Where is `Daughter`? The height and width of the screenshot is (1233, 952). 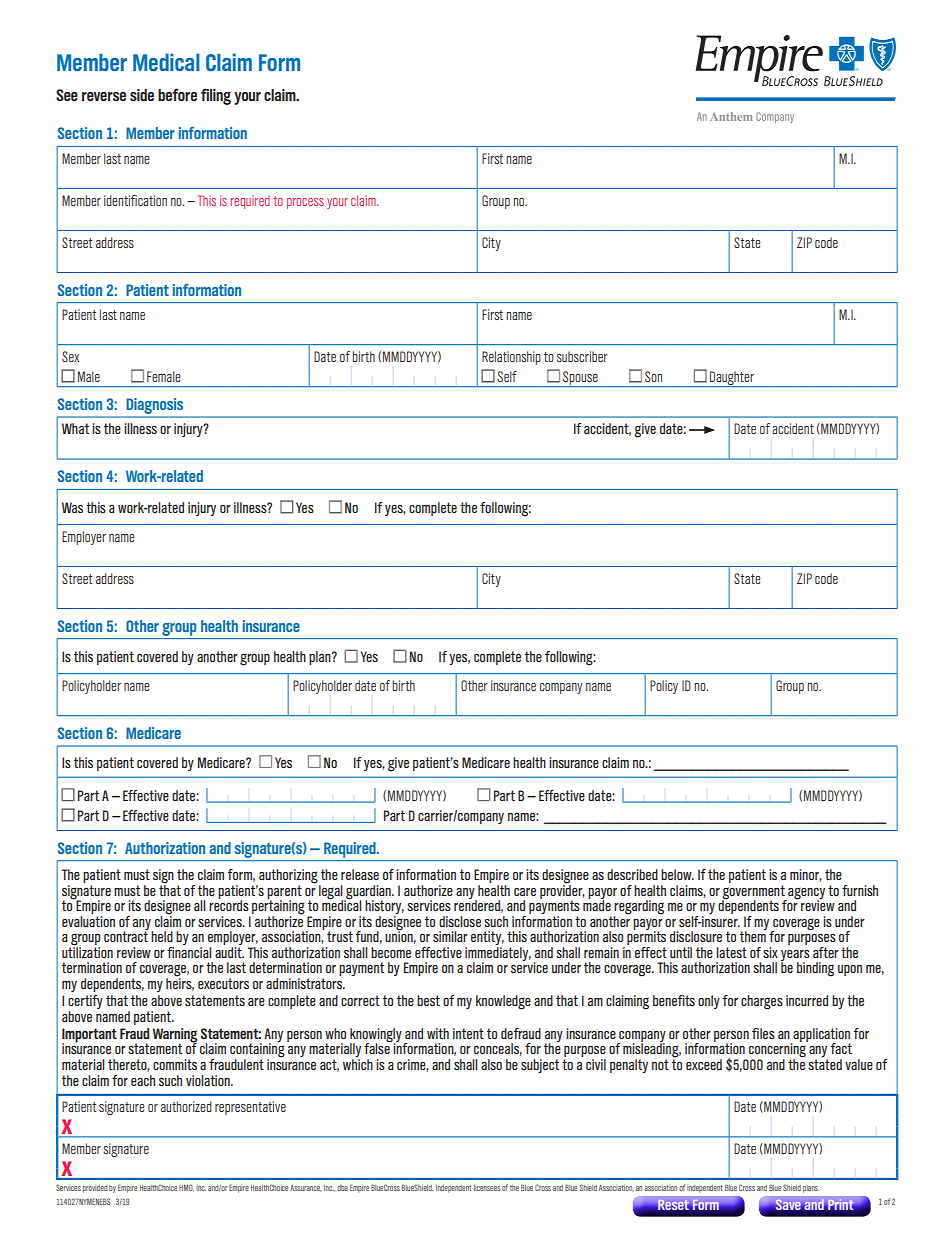 Daughter is located at coordinates (732, 379).
